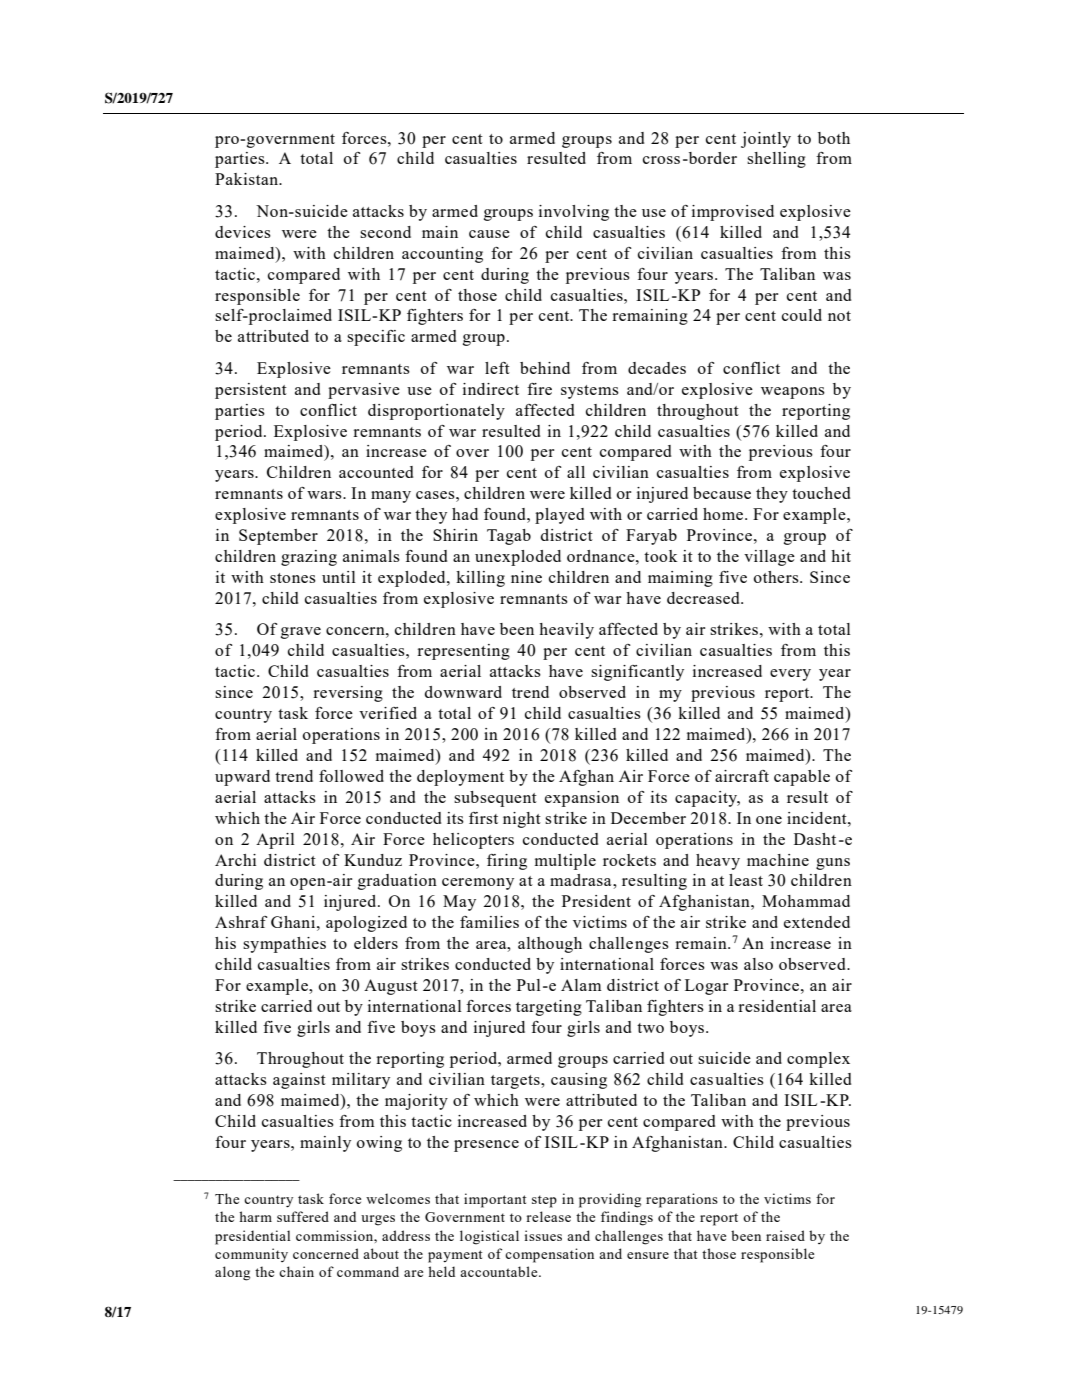  Describe the element at coordinates (248, 179) in the page. I see `Pakistan` at that location.
